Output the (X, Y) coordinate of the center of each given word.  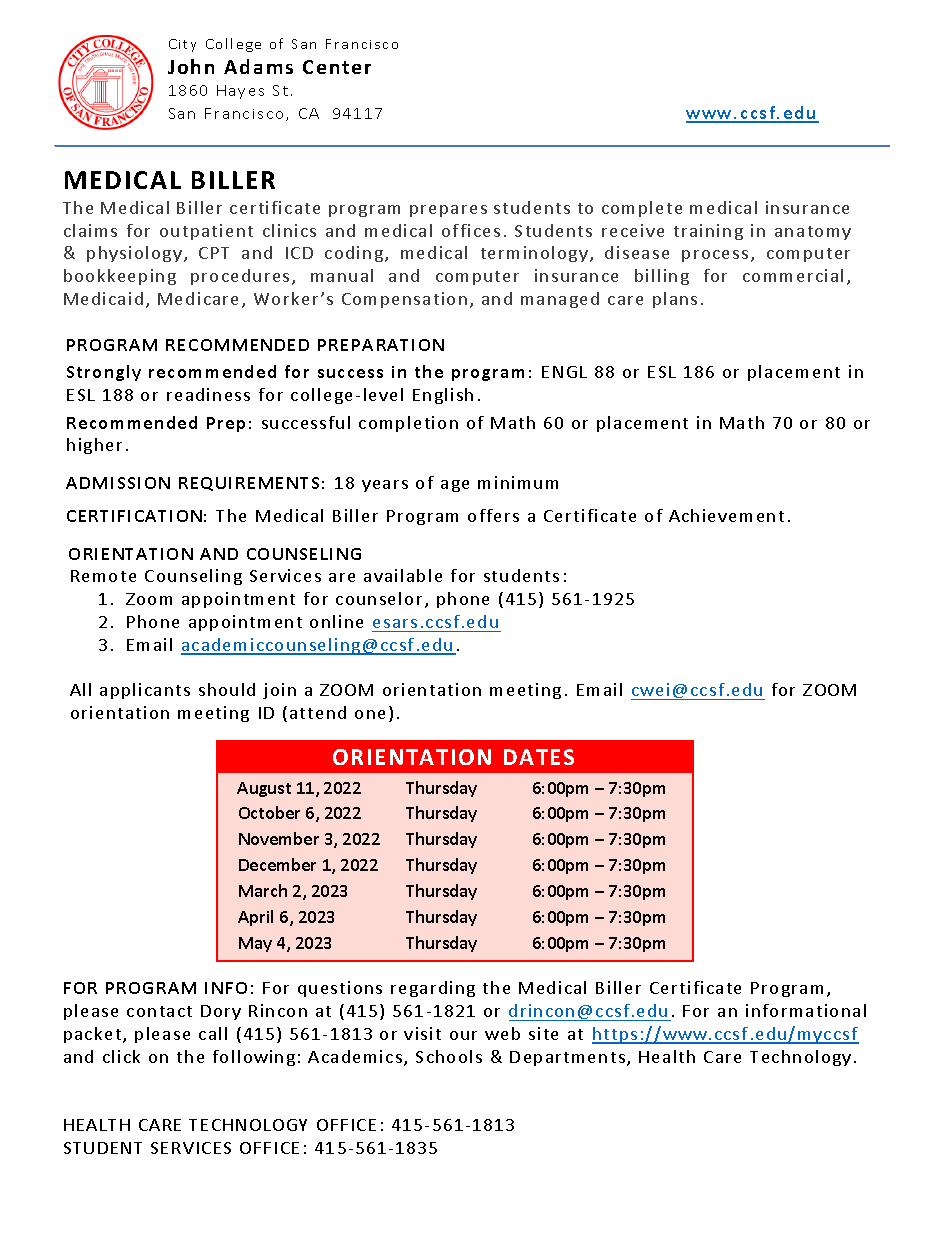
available (403, 575)
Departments (567, 1058)
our (463, 1035)
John (191, 66)
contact (159, 1011)
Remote (103, 576)
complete (642, 209)
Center (337, 67)
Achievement (726, 515)
